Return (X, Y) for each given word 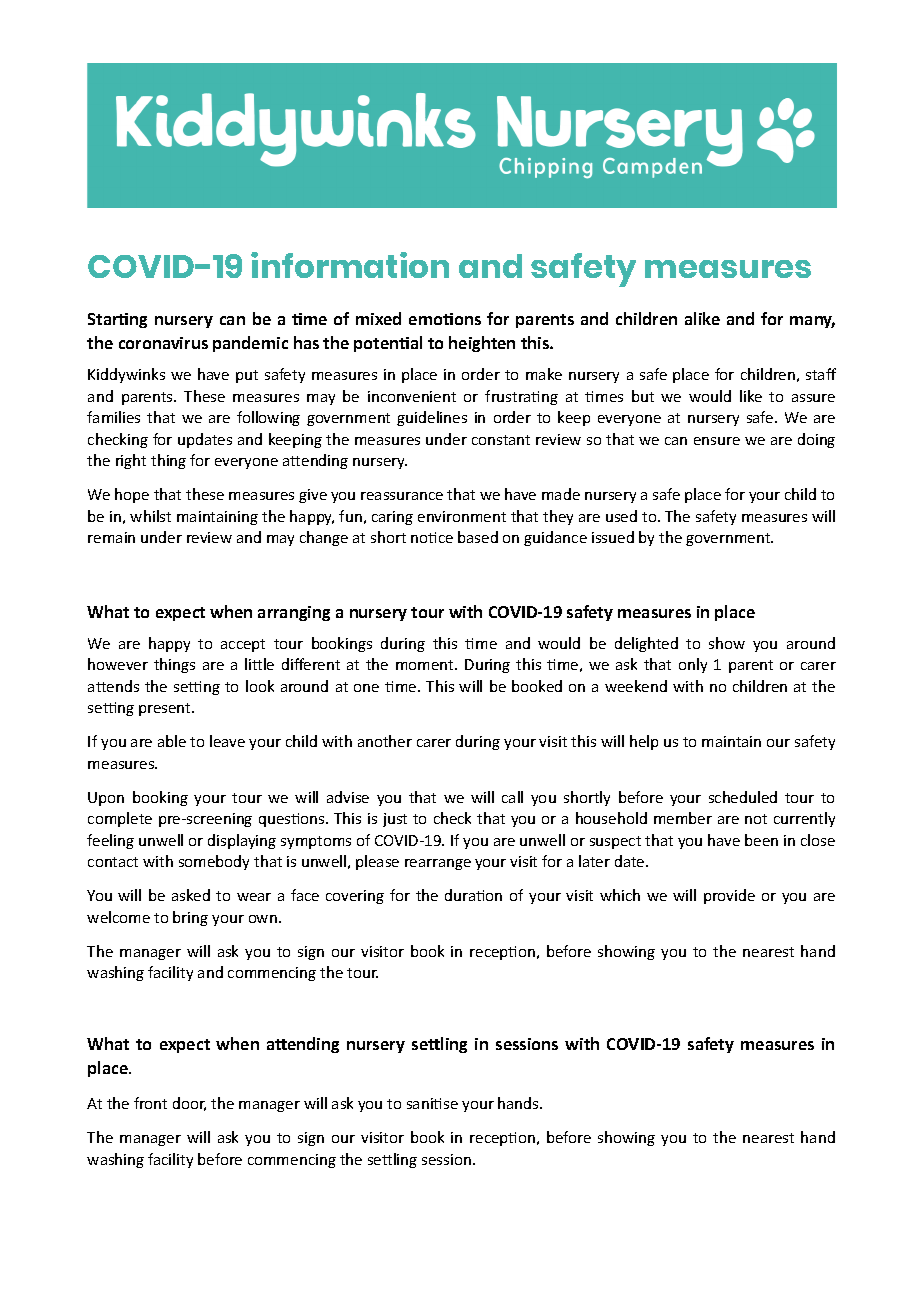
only (693, 665)
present (166, 709)
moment (426, 665)
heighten (482, 344)
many (812, 322)
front (150, 1103)
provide (729, 896)
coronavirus (163, 343)
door (189, 1104)
